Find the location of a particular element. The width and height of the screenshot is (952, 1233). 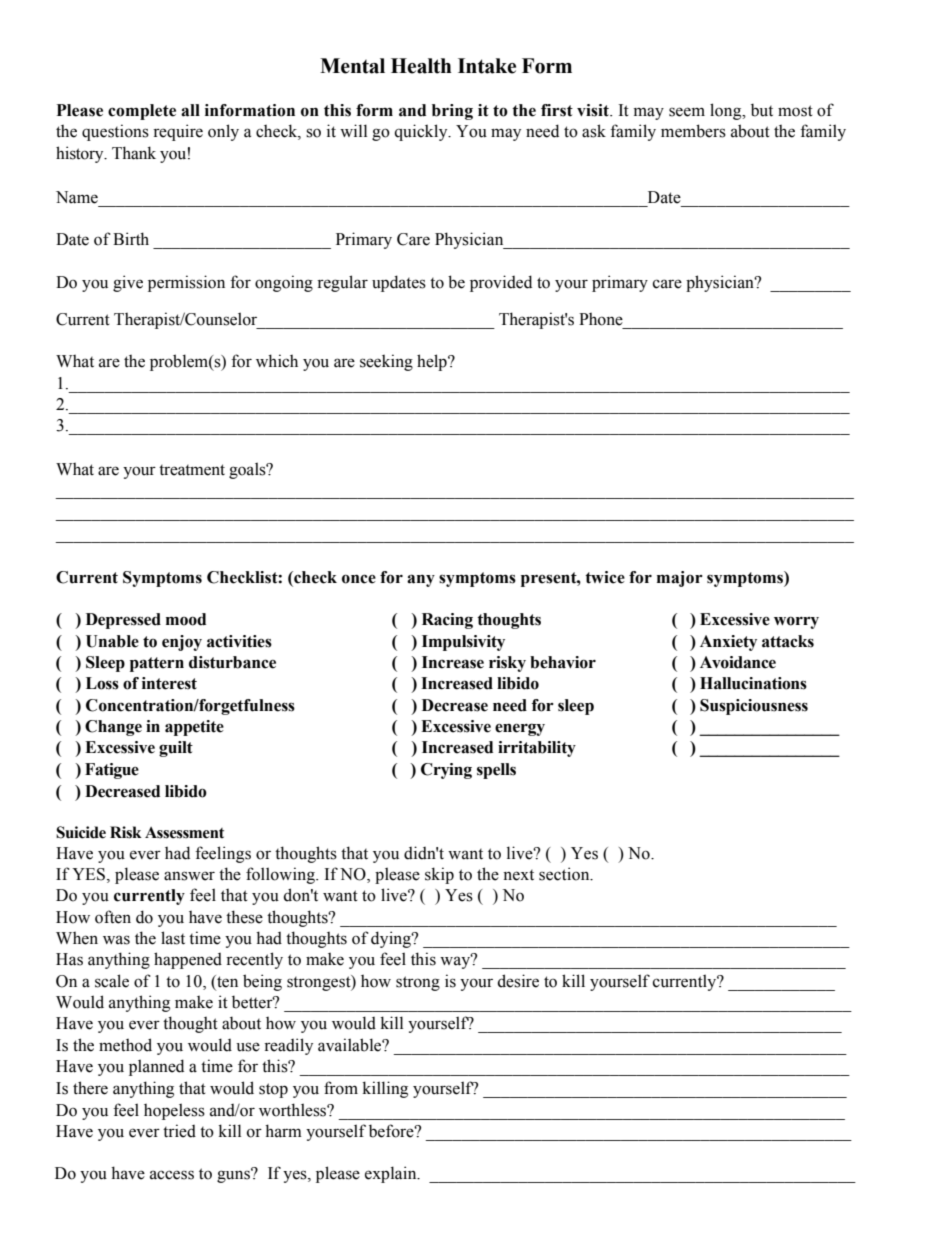

skip is located at coordinates (439, 875).
